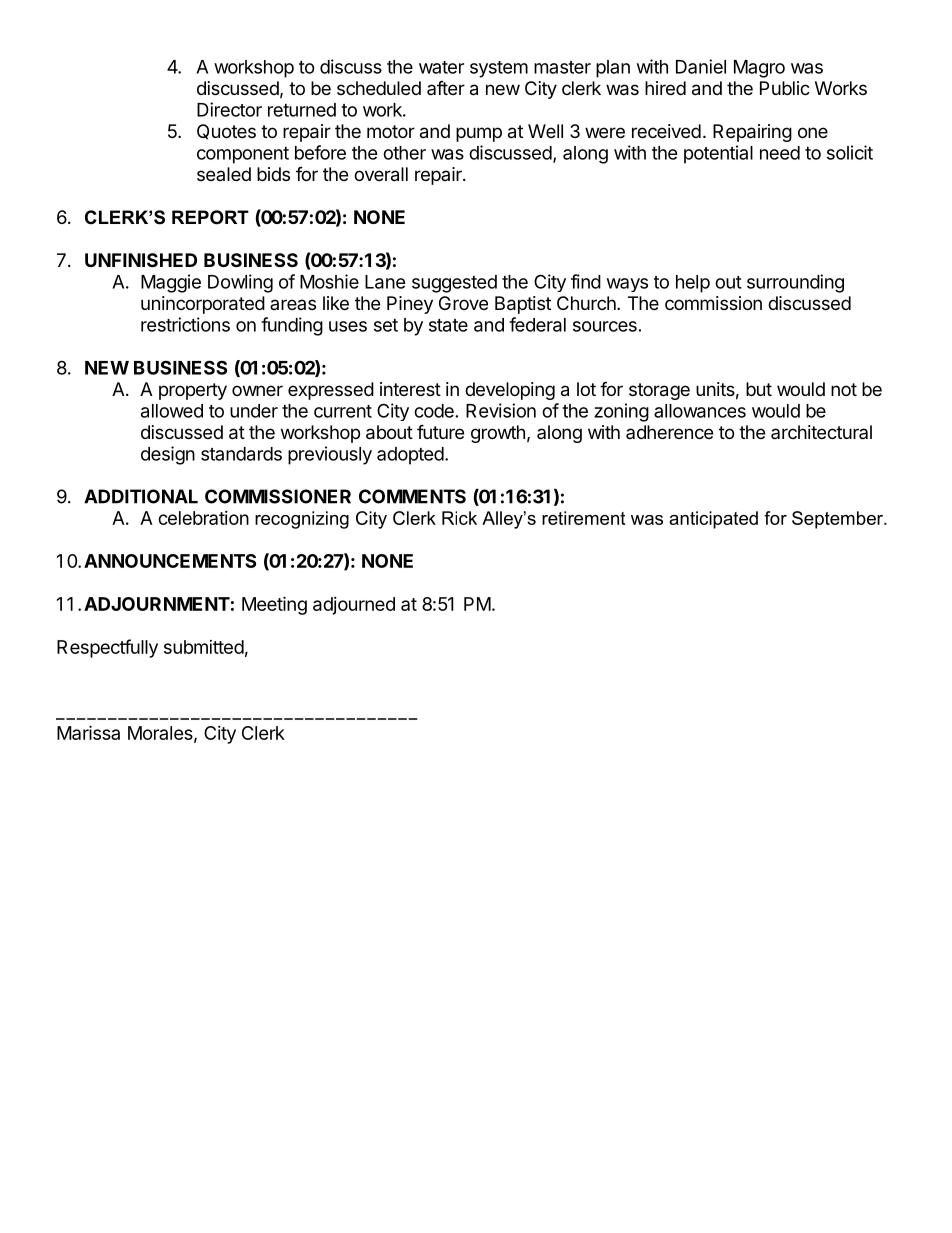  Describe the element at coordinates (203, 518) in the screenshot. I see `celebration` at that location.
